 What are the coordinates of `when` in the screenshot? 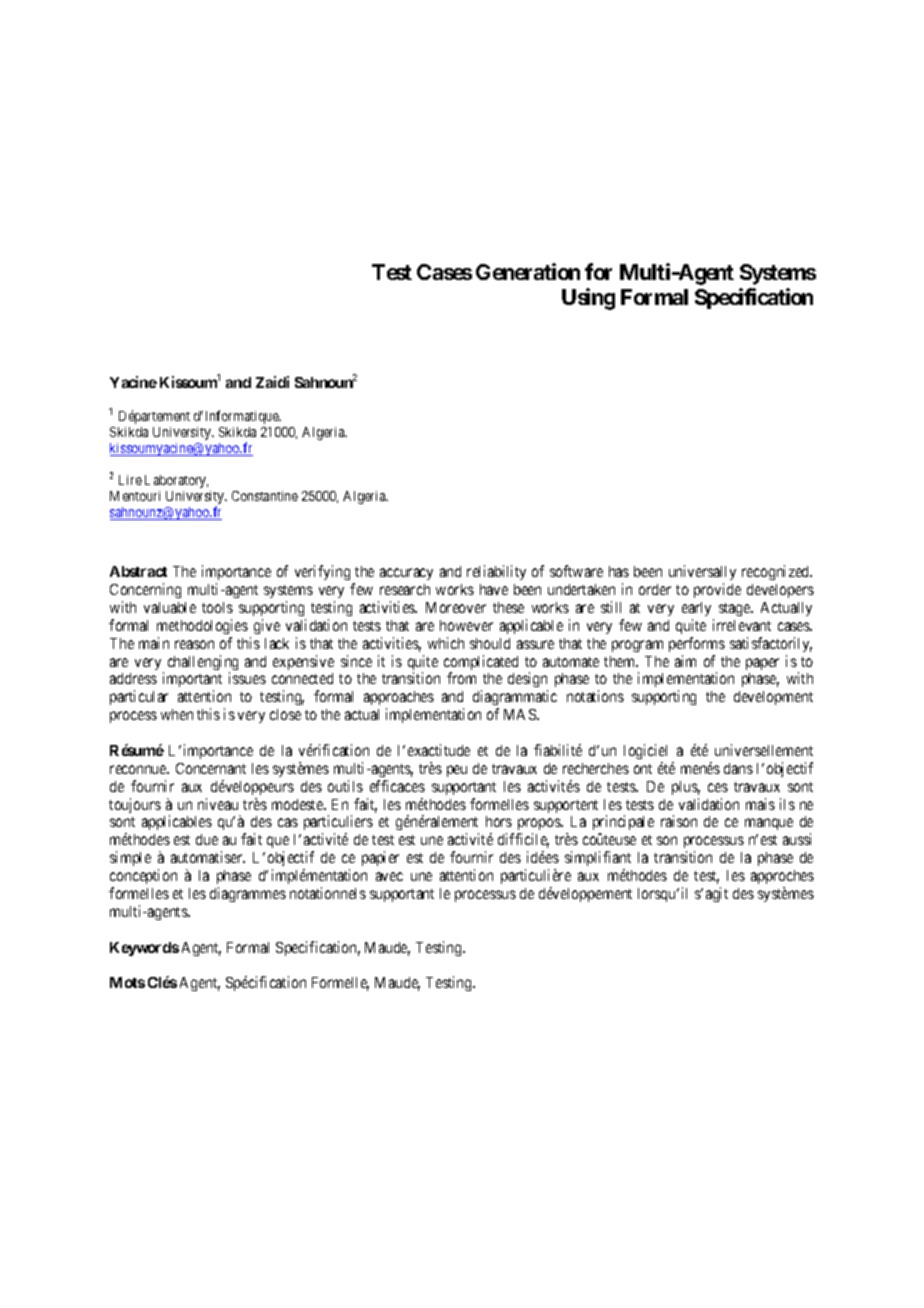 It's located at (177, 714).
